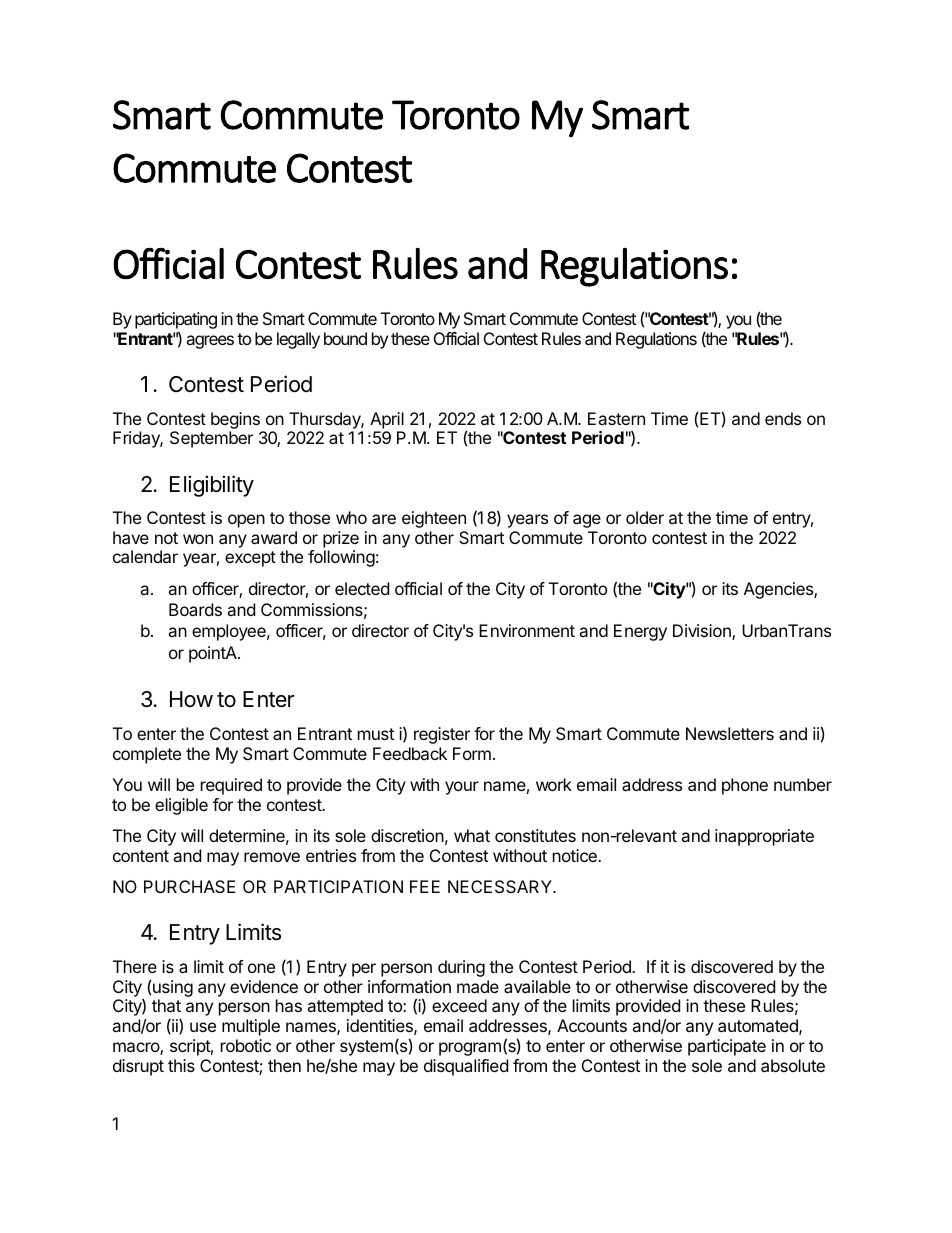 This screenshot has width=952, height=1233. I want to click on older, so click(645, 517).
